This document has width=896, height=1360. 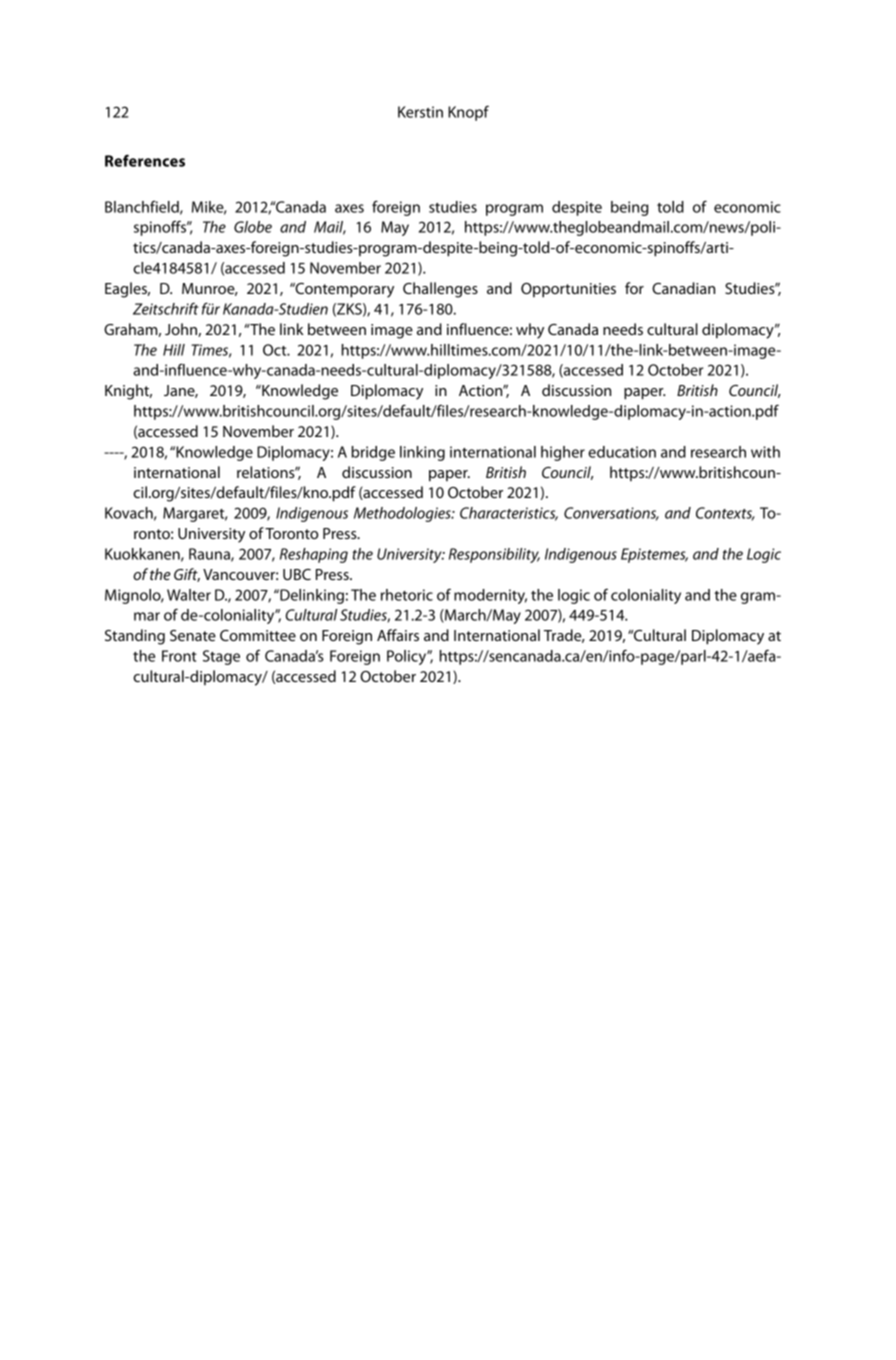 What do you see at coordinates (193, 635) in the document?
I see `Senate` at bounding box center [193, 635].
